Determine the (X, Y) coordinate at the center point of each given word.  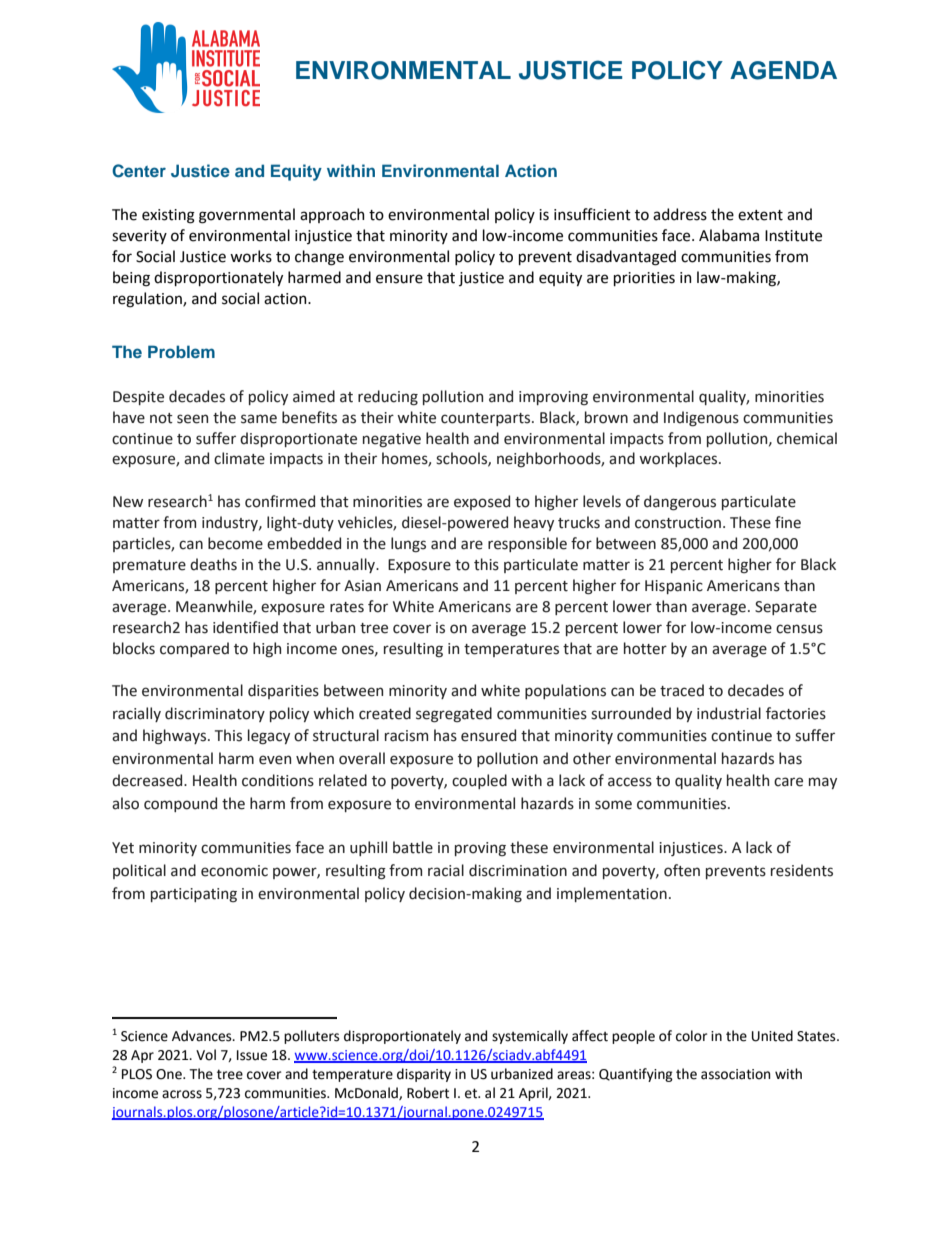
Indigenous (701, 418)
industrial (729, 713)
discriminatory (215, 714)
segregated (454, 715)
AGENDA (783, 70)
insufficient (592, 214)
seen (192, 419)
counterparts (487, 419)
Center (139, 171)
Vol (206, 1055)
